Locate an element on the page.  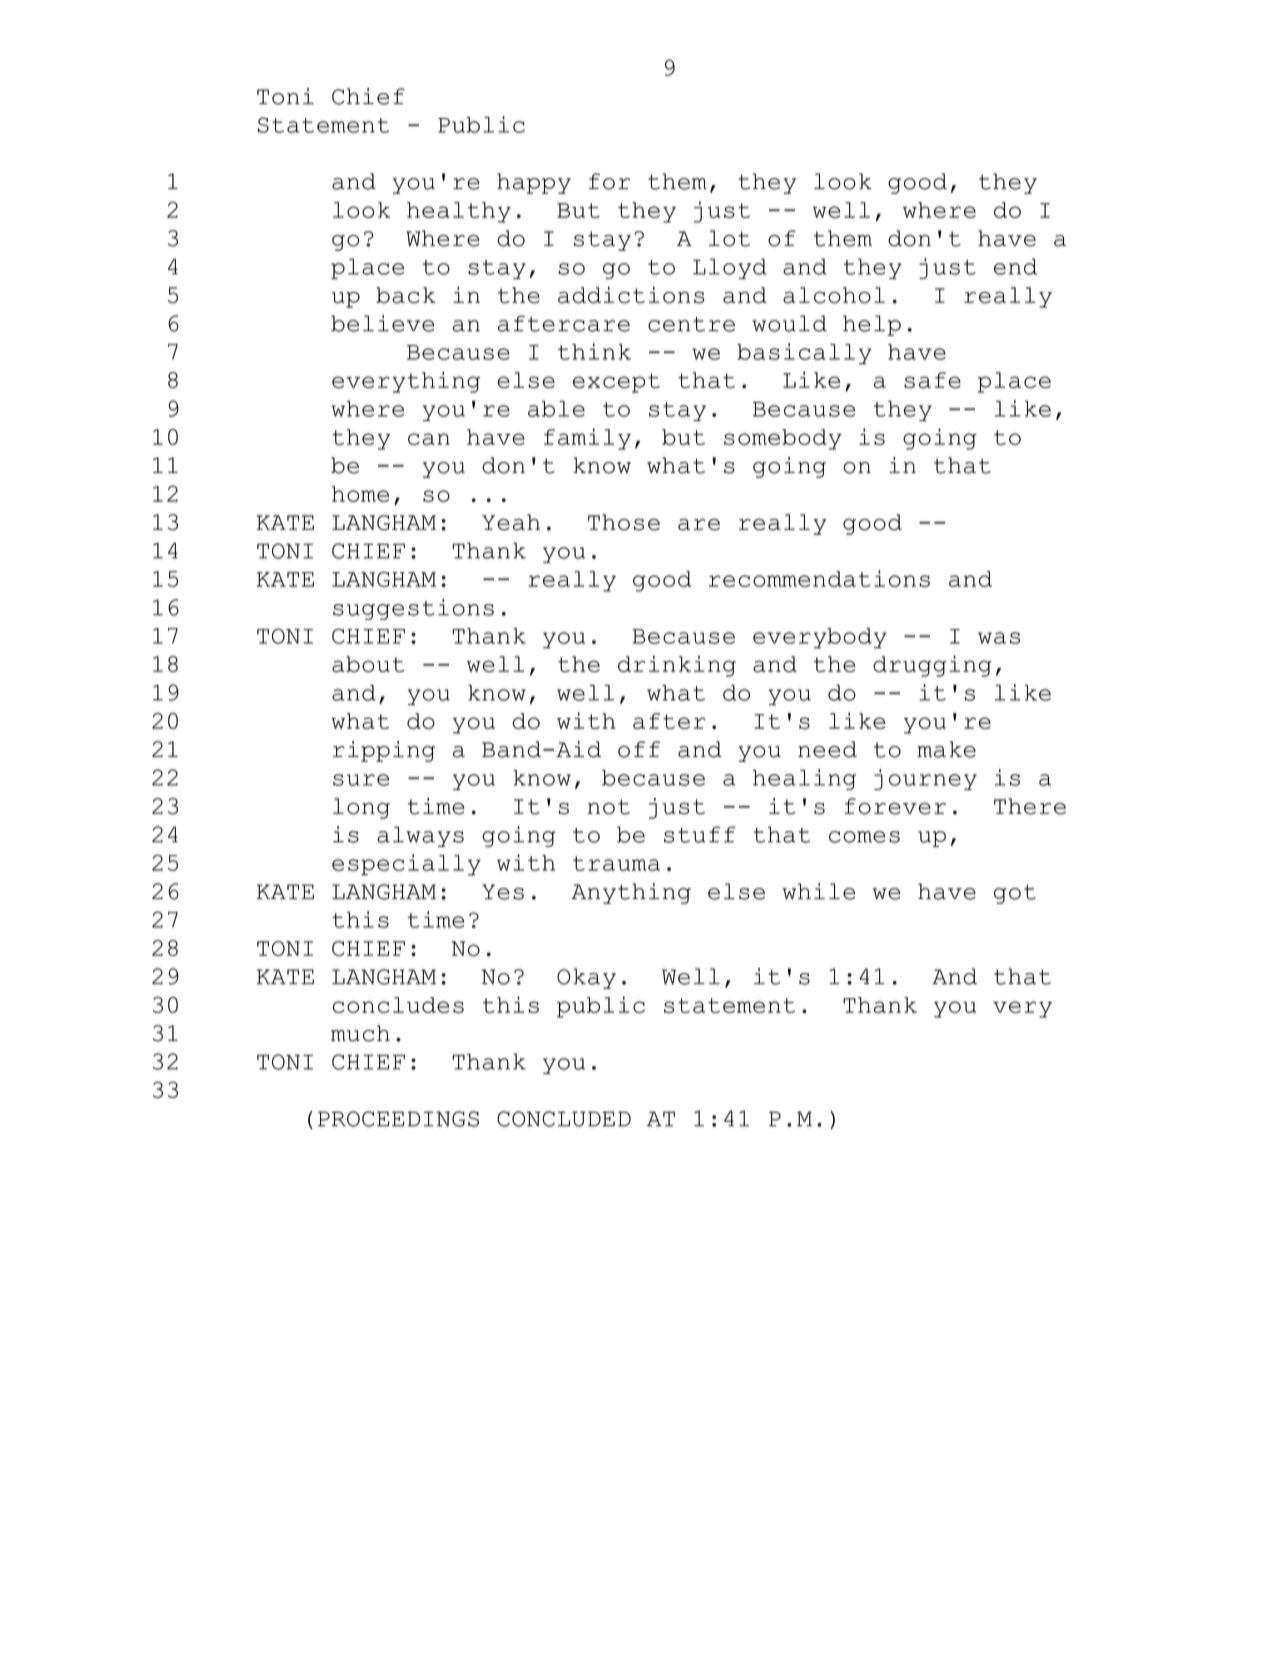
recommendations is located at coordinates (819, 578).
